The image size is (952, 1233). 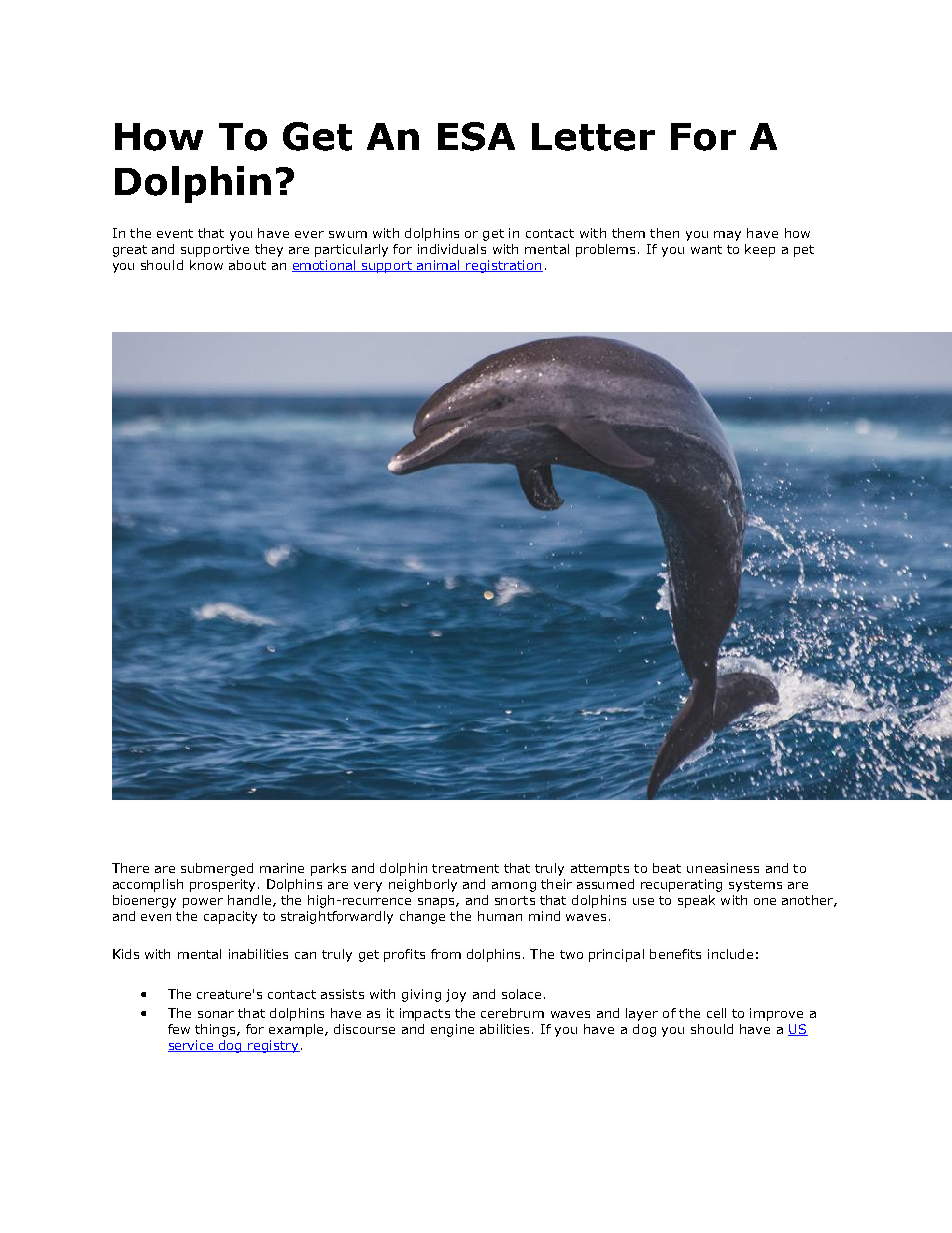 What do you see at coordinates (476, 136) in the screenshot?
I see `ESA` at bounding box center [476, 136].
